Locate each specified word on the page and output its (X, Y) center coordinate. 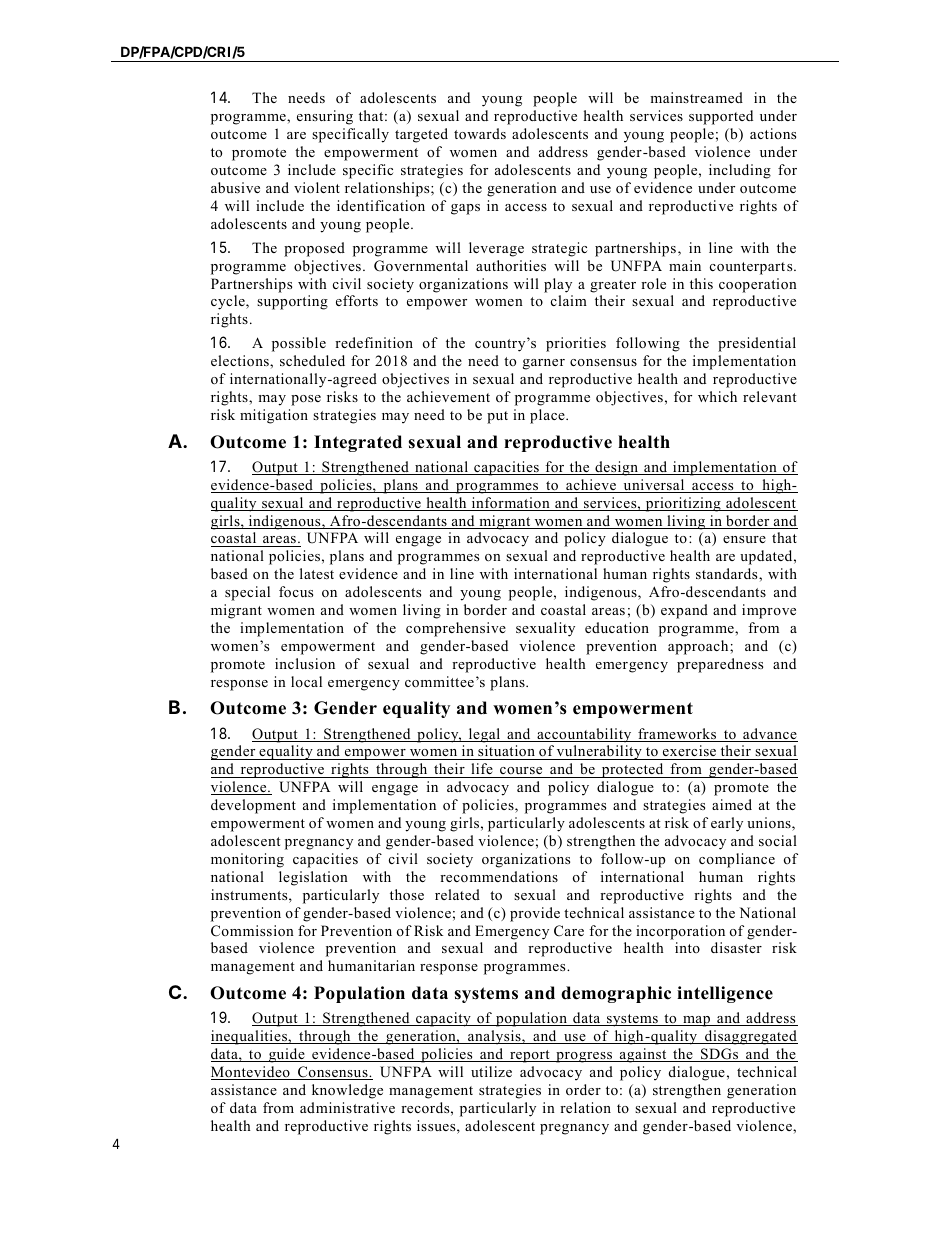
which (717, 396)
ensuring (325, 117)
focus (296, 591)
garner (544, 364)
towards (480, 133)
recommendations (499, 876)
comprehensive (456, 629)
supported (721, 117)
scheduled (312, 360)
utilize (491, 1071)
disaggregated (750, 1037)
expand (684, 611)
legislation (313, 878)
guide (287, 1055)
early (727, 824)
